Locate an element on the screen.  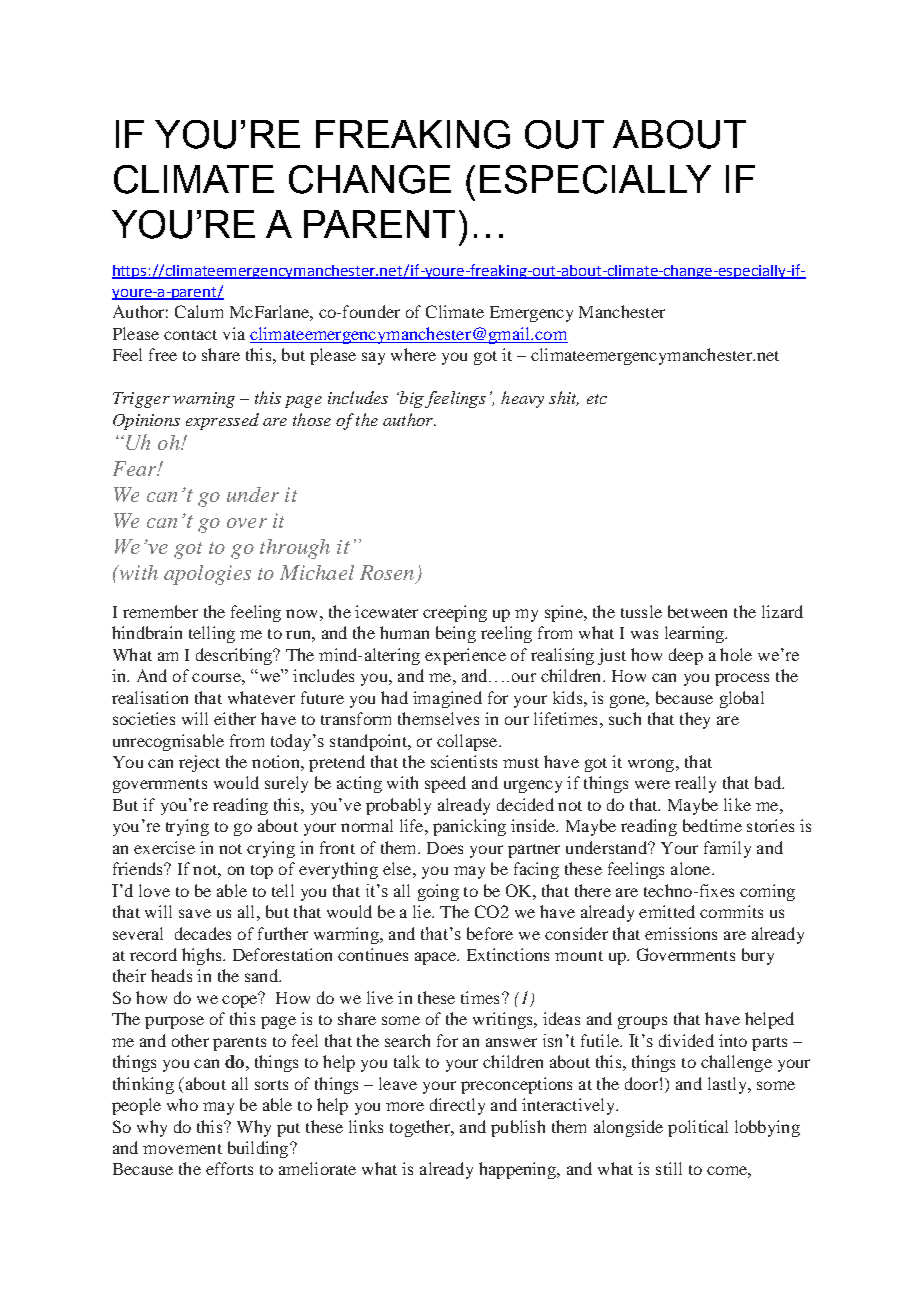
Rosen is located at coordinates (387, 572).
